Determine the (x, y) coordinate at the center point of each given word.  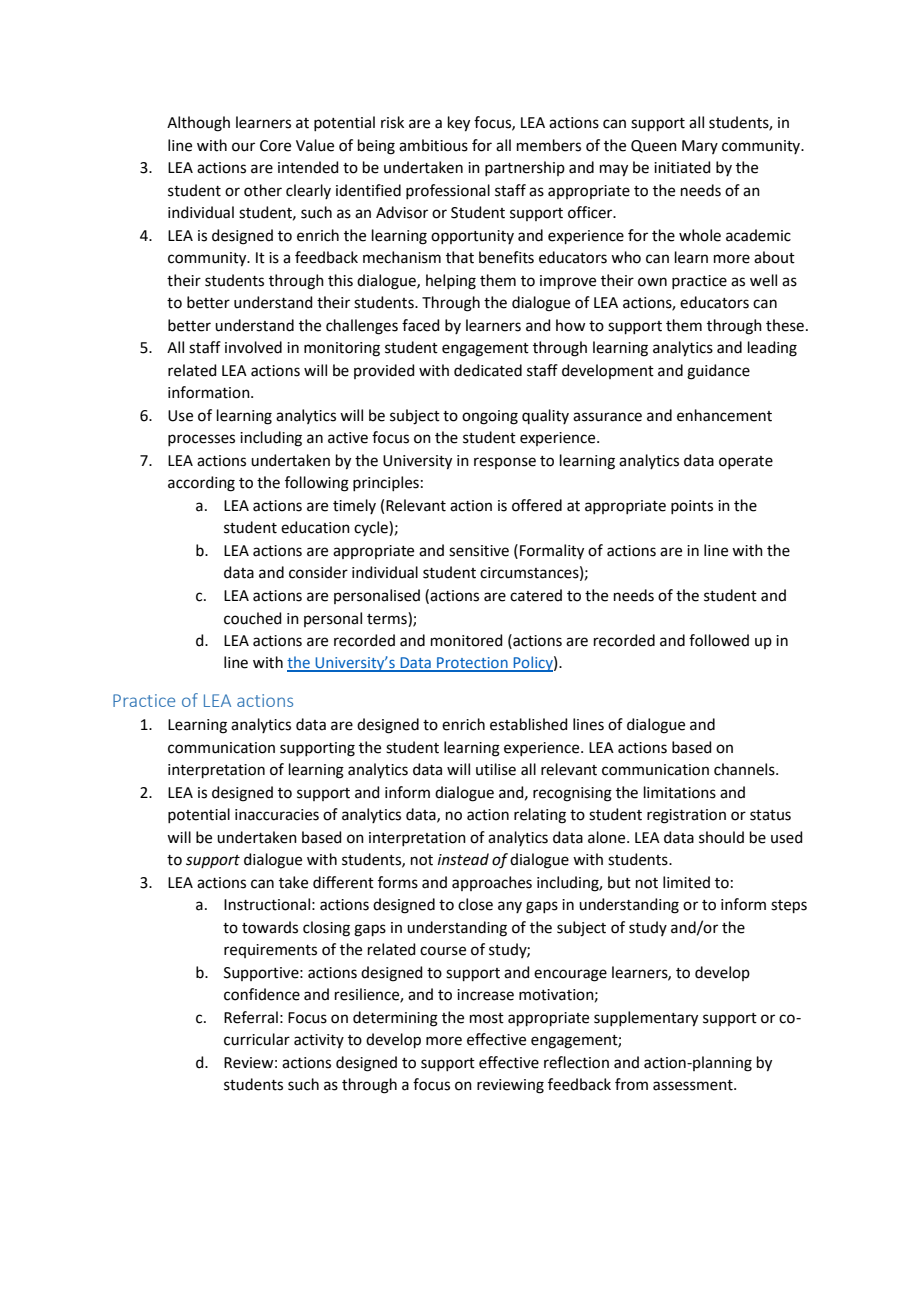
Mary (700, 147)
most (487, 1018)
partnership (525, 168)
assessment (694, 1085)
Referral (251, 1017)
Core (275, 146)
